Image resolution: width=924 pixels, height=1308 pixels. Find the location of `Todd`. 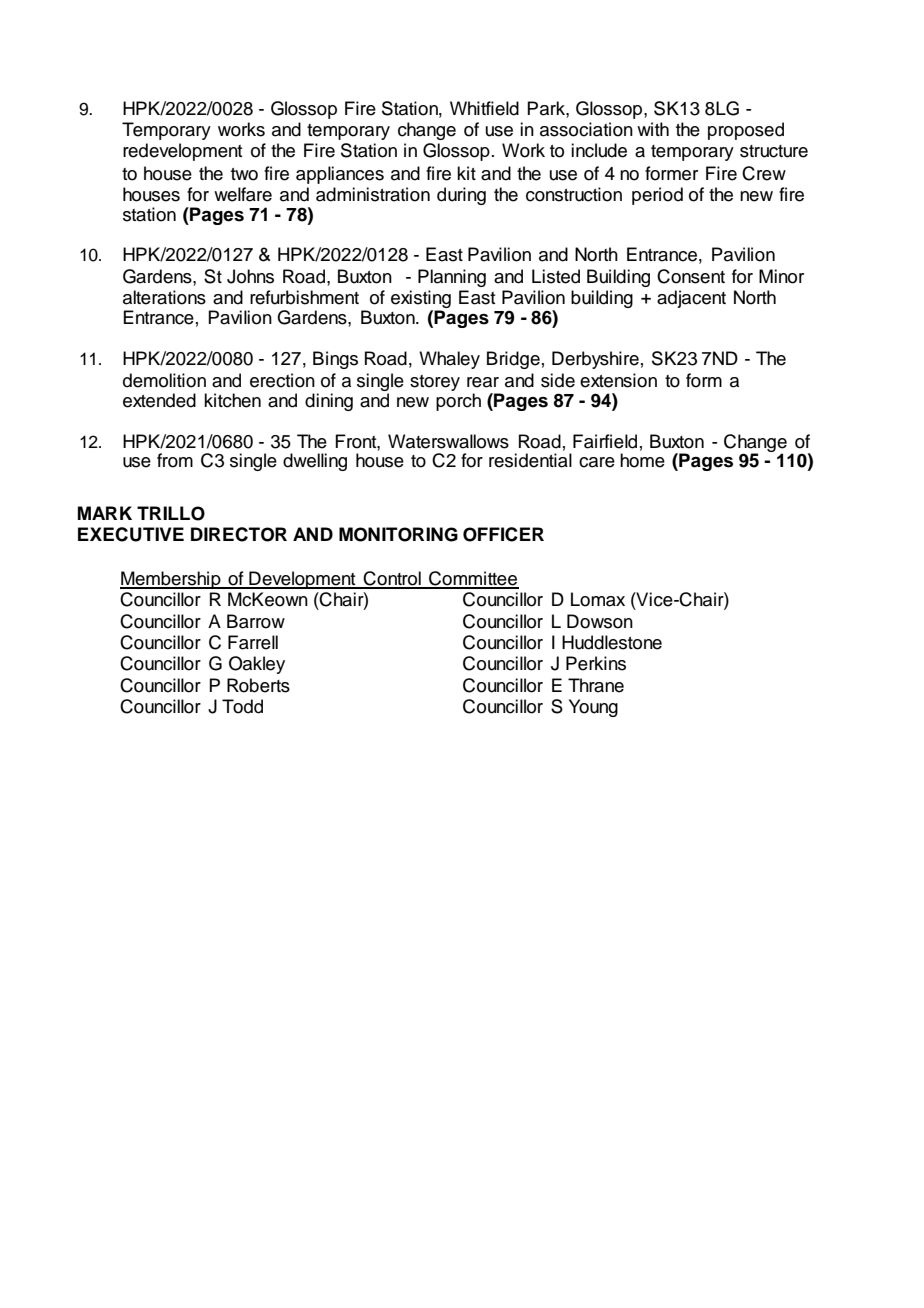

Todd is located at coordinates (242, 706).
